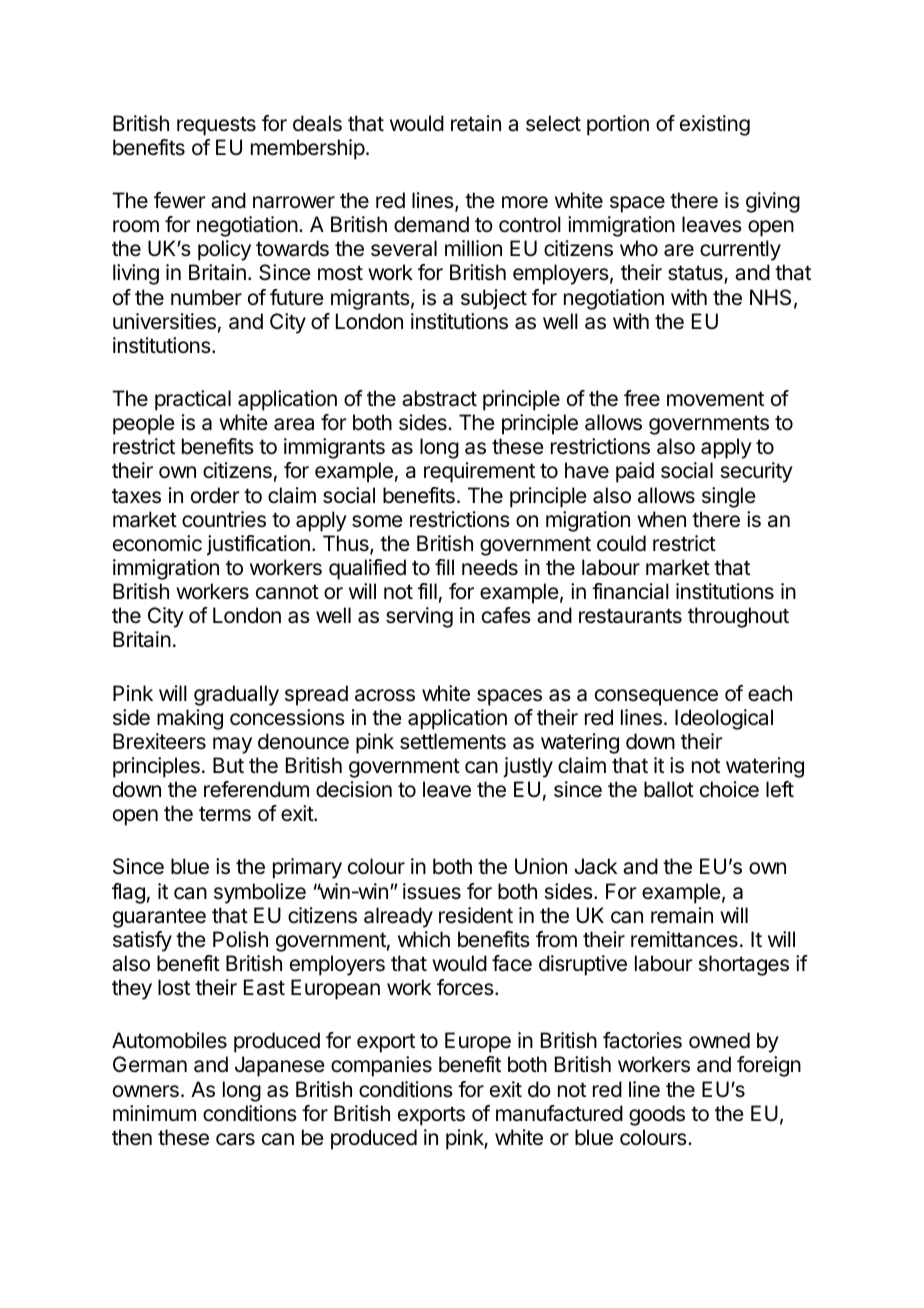 The width and height of the screenshot is (924, 1308). I want to click on existing, so click(715, 125).
